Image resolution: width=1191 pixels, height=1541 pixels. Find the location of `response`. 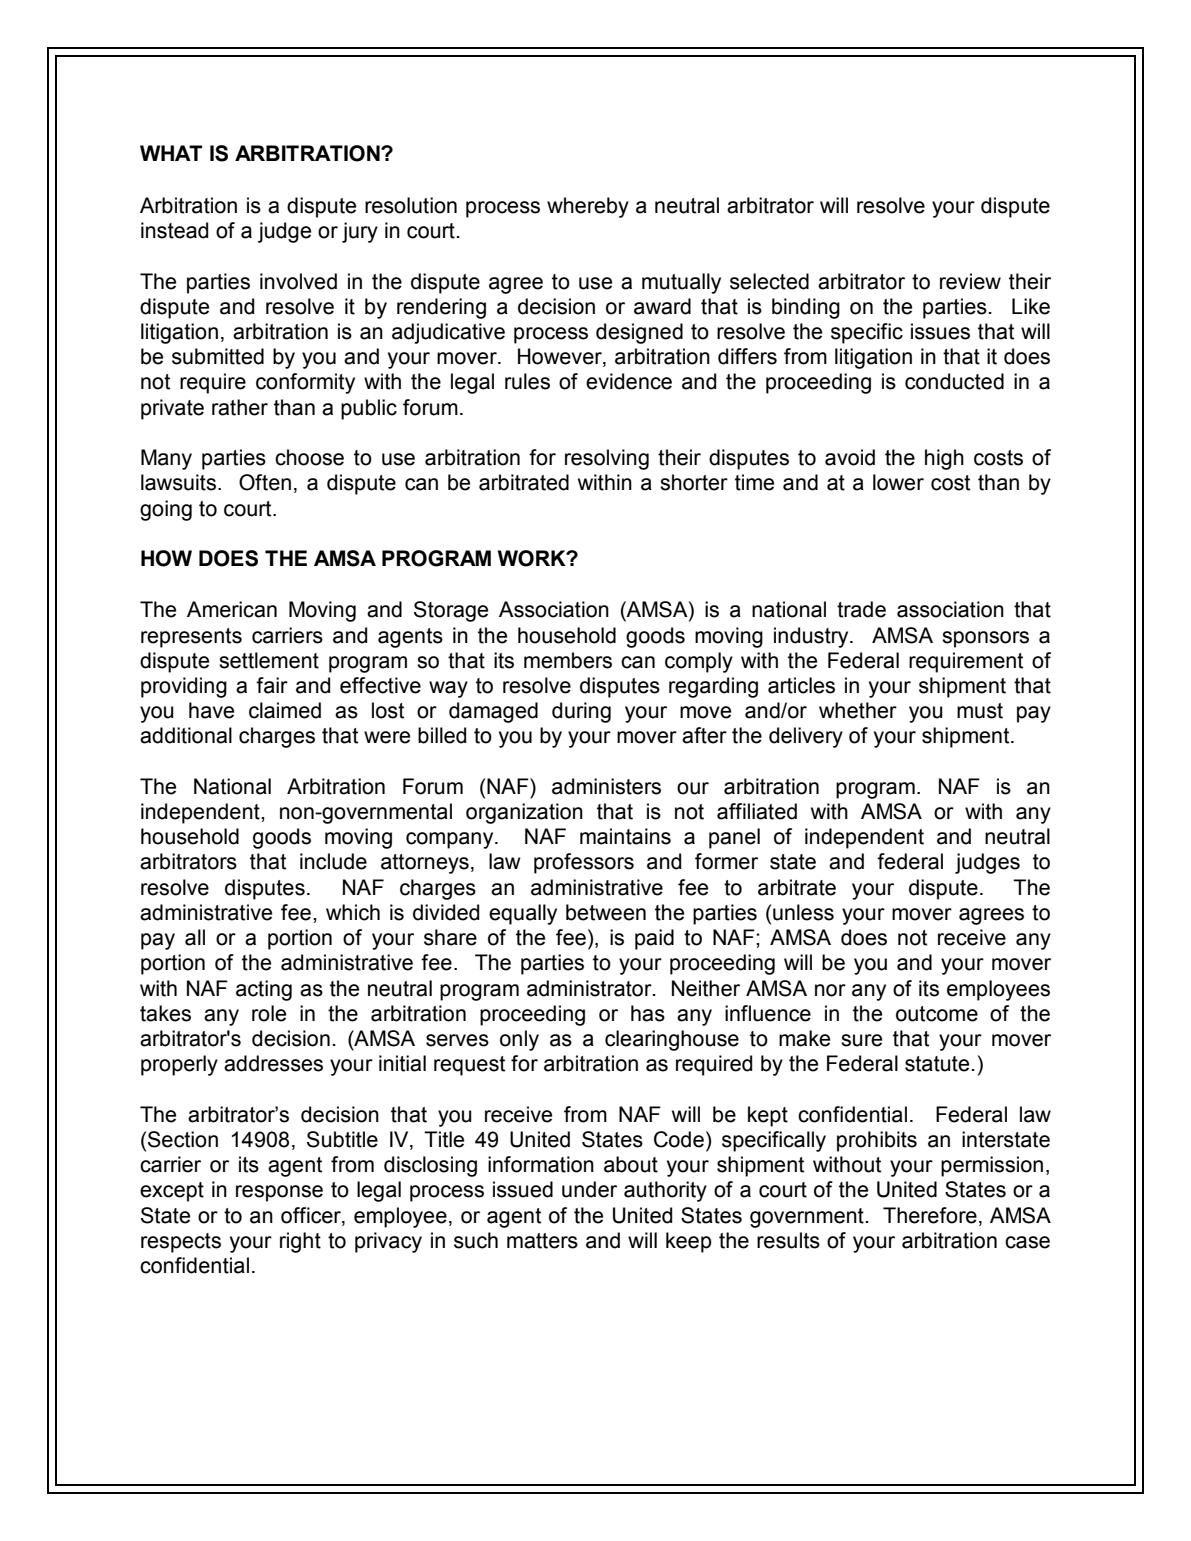

response is located at coordinates (279, 1193).
